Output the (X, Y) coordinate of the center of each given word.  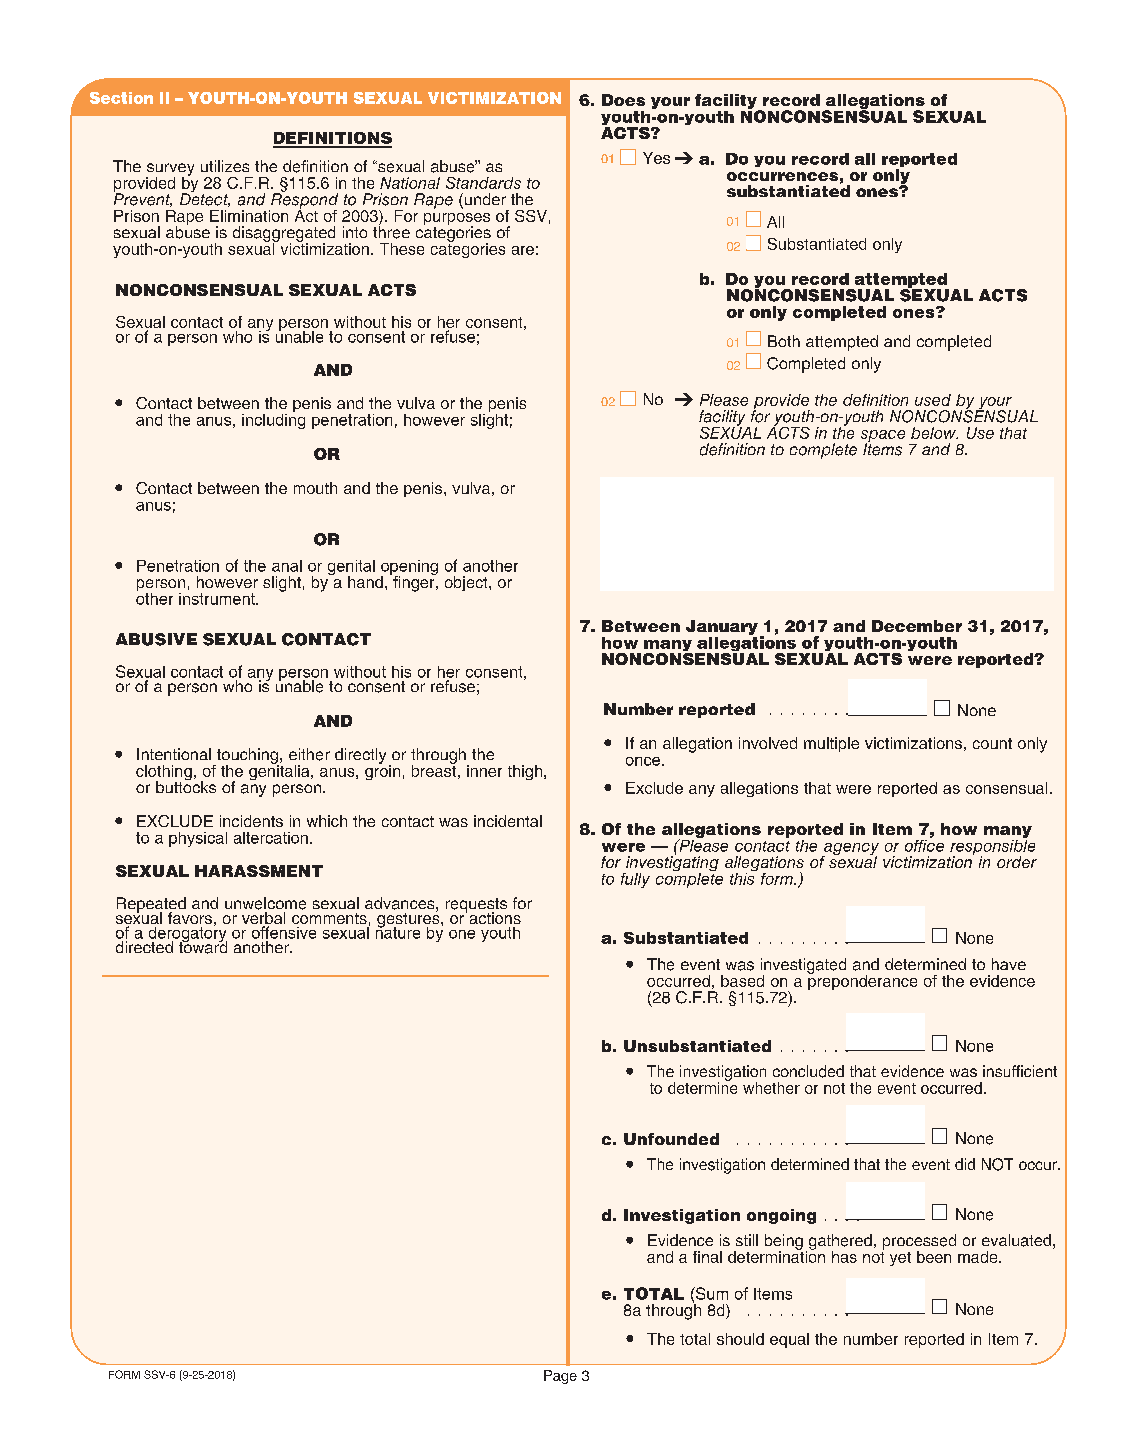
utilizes (225, 166)
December (917, 626)
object (467, 583)
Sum (711, 1293)
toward (203, 946)
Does (623, 100)
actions (495, 918)
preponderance (862, 981)
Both (784, 341)
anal (287, 566)
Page (560, 1377)
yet (900, 1259)
